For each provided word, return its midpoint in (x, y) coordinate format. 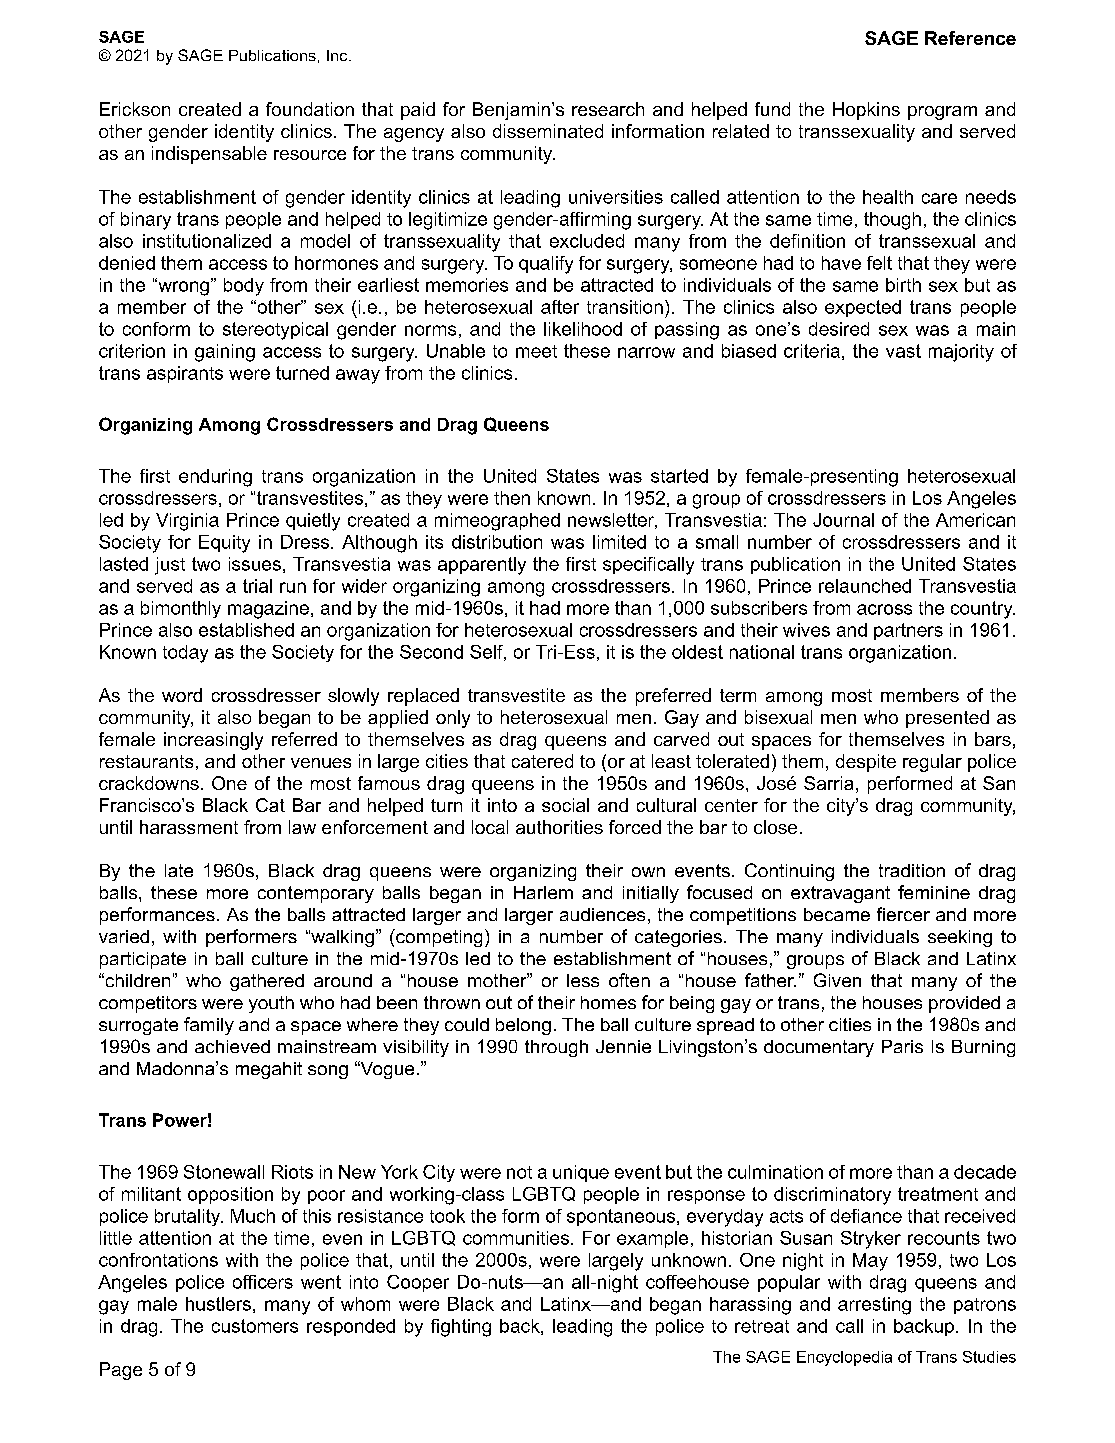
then (512, 498)
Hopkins (866, 111)
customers (255, 1326)
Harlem (543, 892)
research (608, 109)
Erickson (135, 109)
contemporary (316, 894)
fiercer (903, 914)
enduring (215, 478)
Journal (843, 520)
